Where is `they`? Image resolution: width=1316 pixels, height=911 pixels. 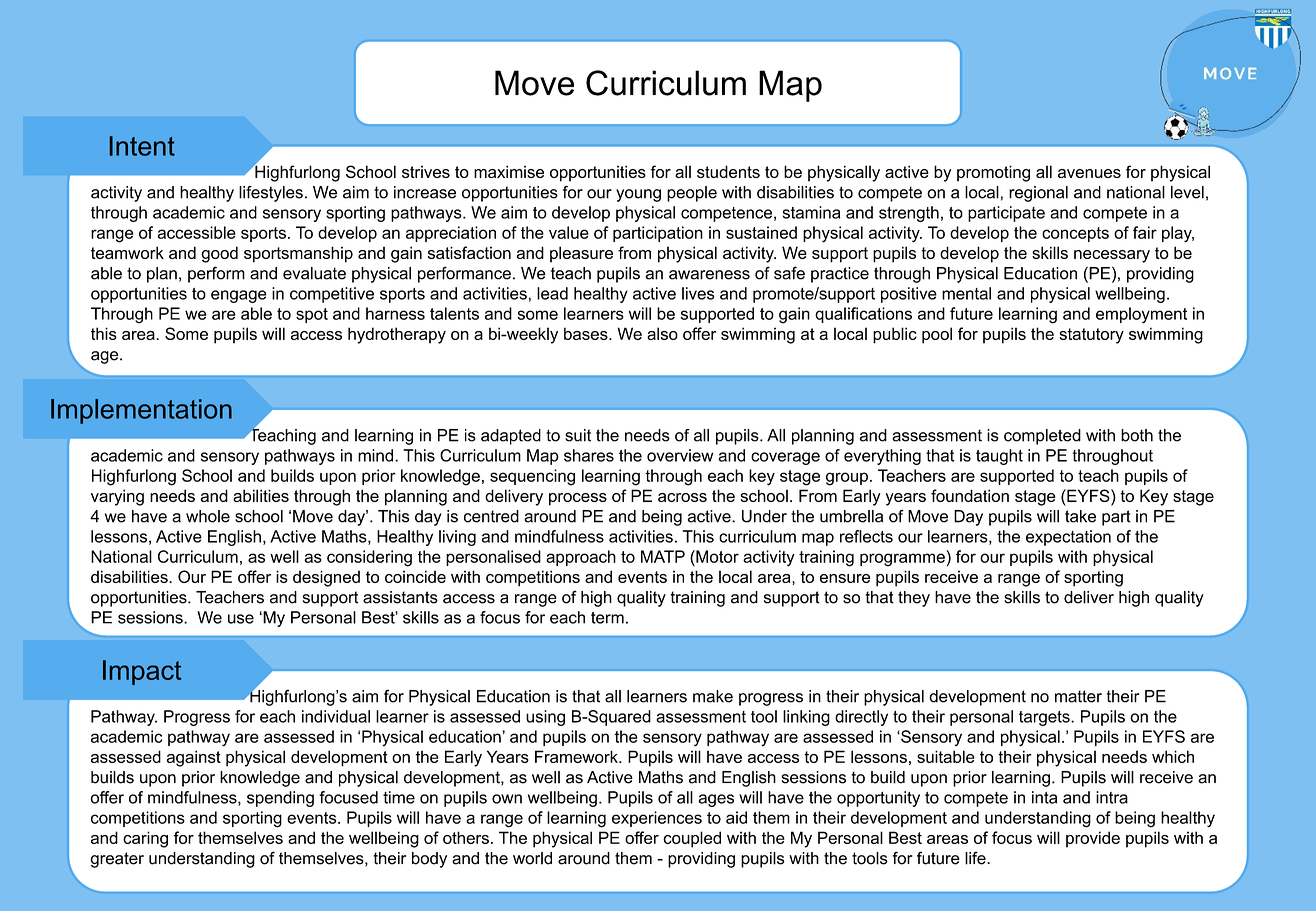 they is located at coordinates (914, 599).
